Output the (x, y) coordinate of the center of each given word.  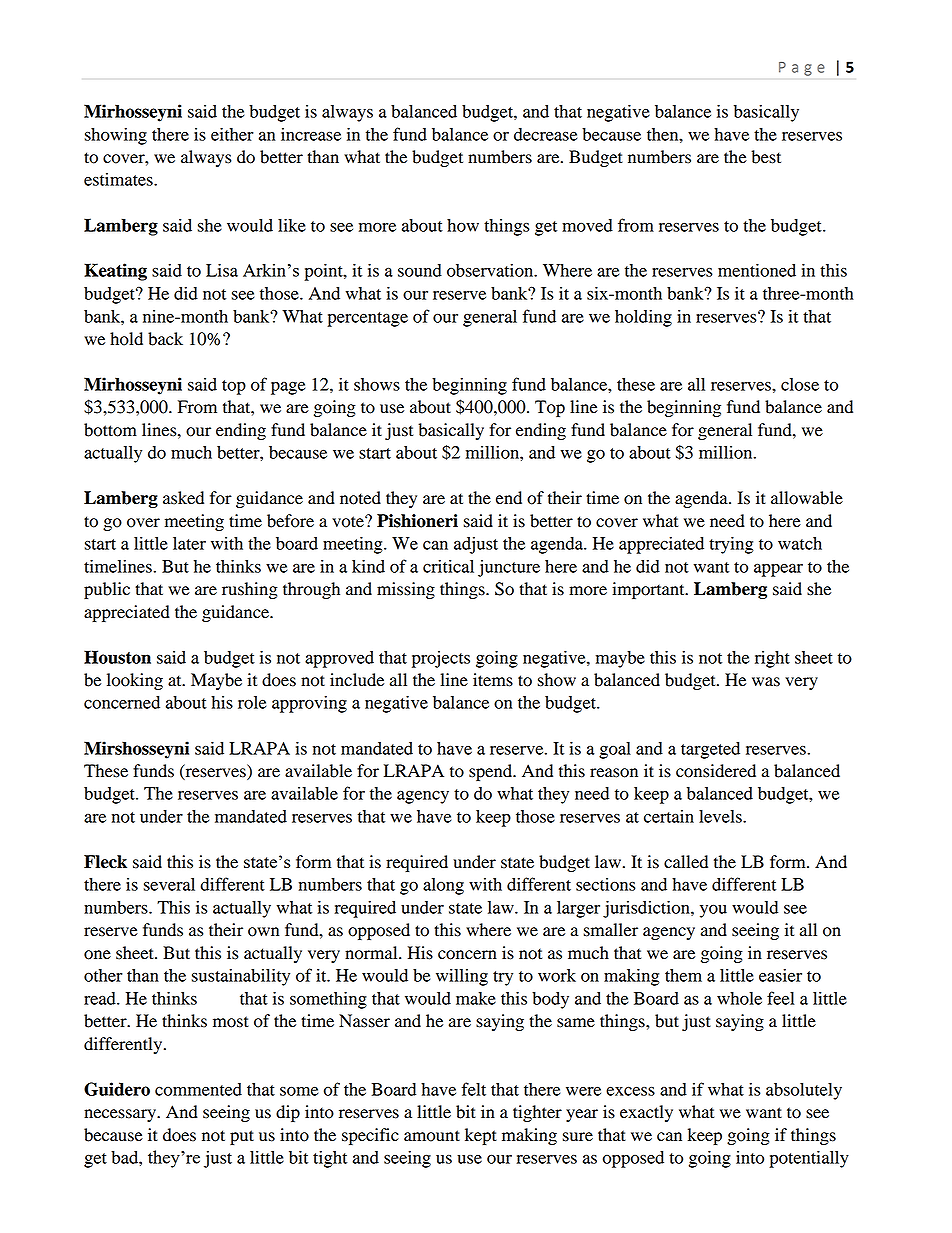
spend (492, 772)
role (252, 702)
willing (462, 977)
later (189, 543)
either (232, 134)
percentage (367, 319)
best (766, 157)
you (713, 911)
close (800, 384)
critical (448, 566)
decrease (545, 134)
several (169, 884)
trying (731, 545)
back (165, 339)
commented (198, 1089)
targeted (710, 750)
